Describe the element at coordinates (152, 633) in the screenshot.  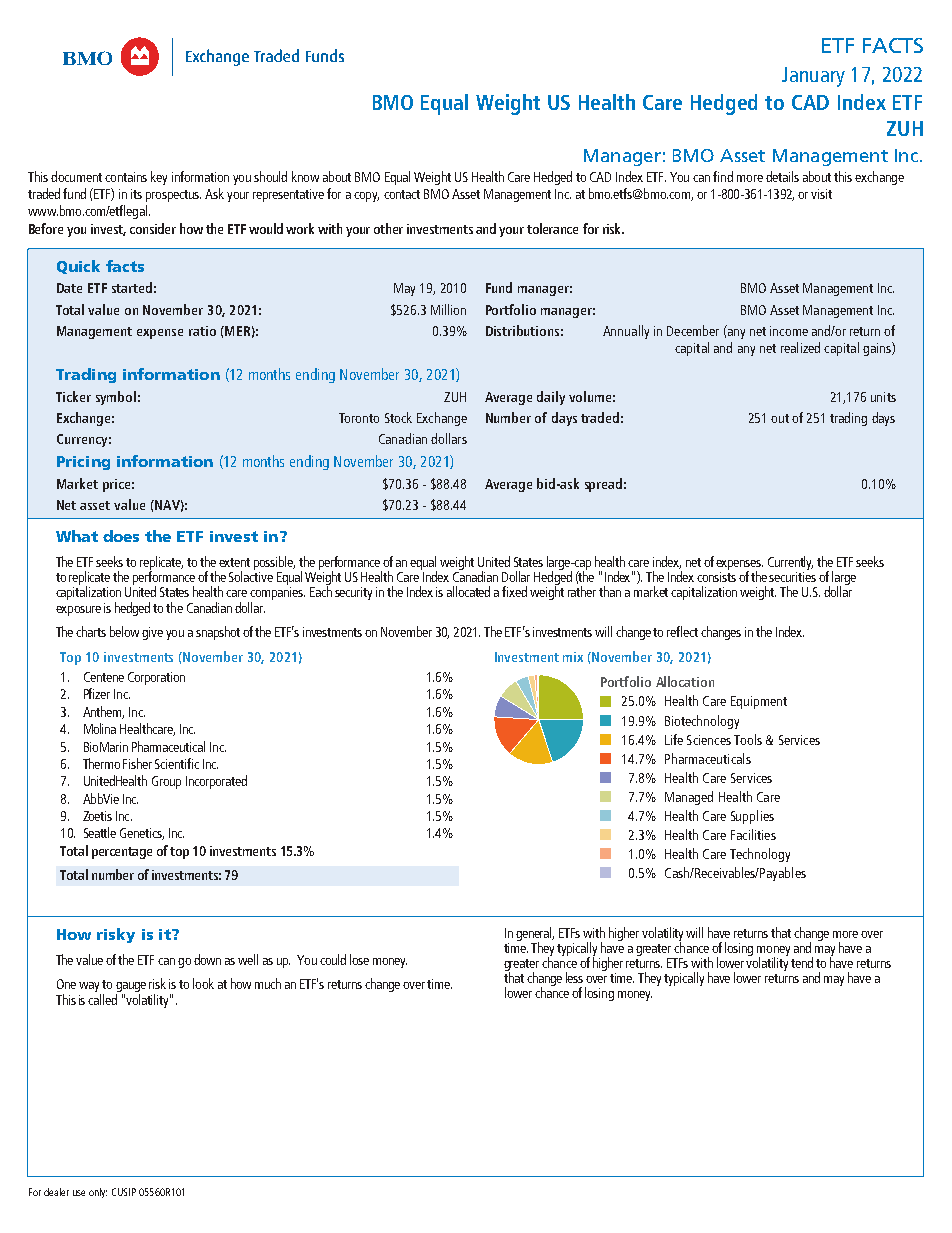
I see `give` at that location.
